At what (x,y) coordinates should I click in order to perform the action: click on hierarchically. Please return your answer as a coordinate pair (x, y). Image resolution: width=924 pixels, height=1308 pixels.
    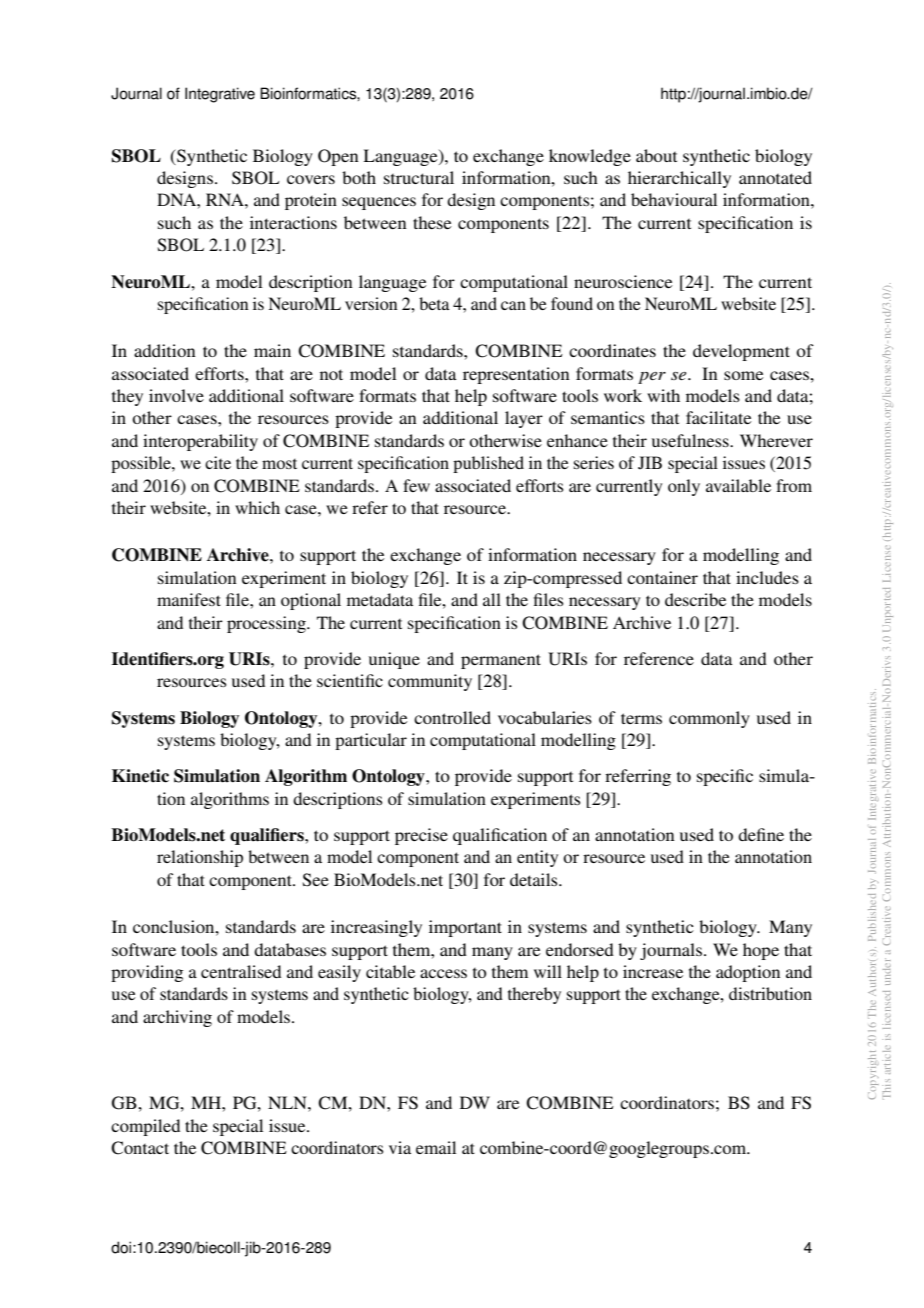
    Looking at the image, I should click on (679, 179).
